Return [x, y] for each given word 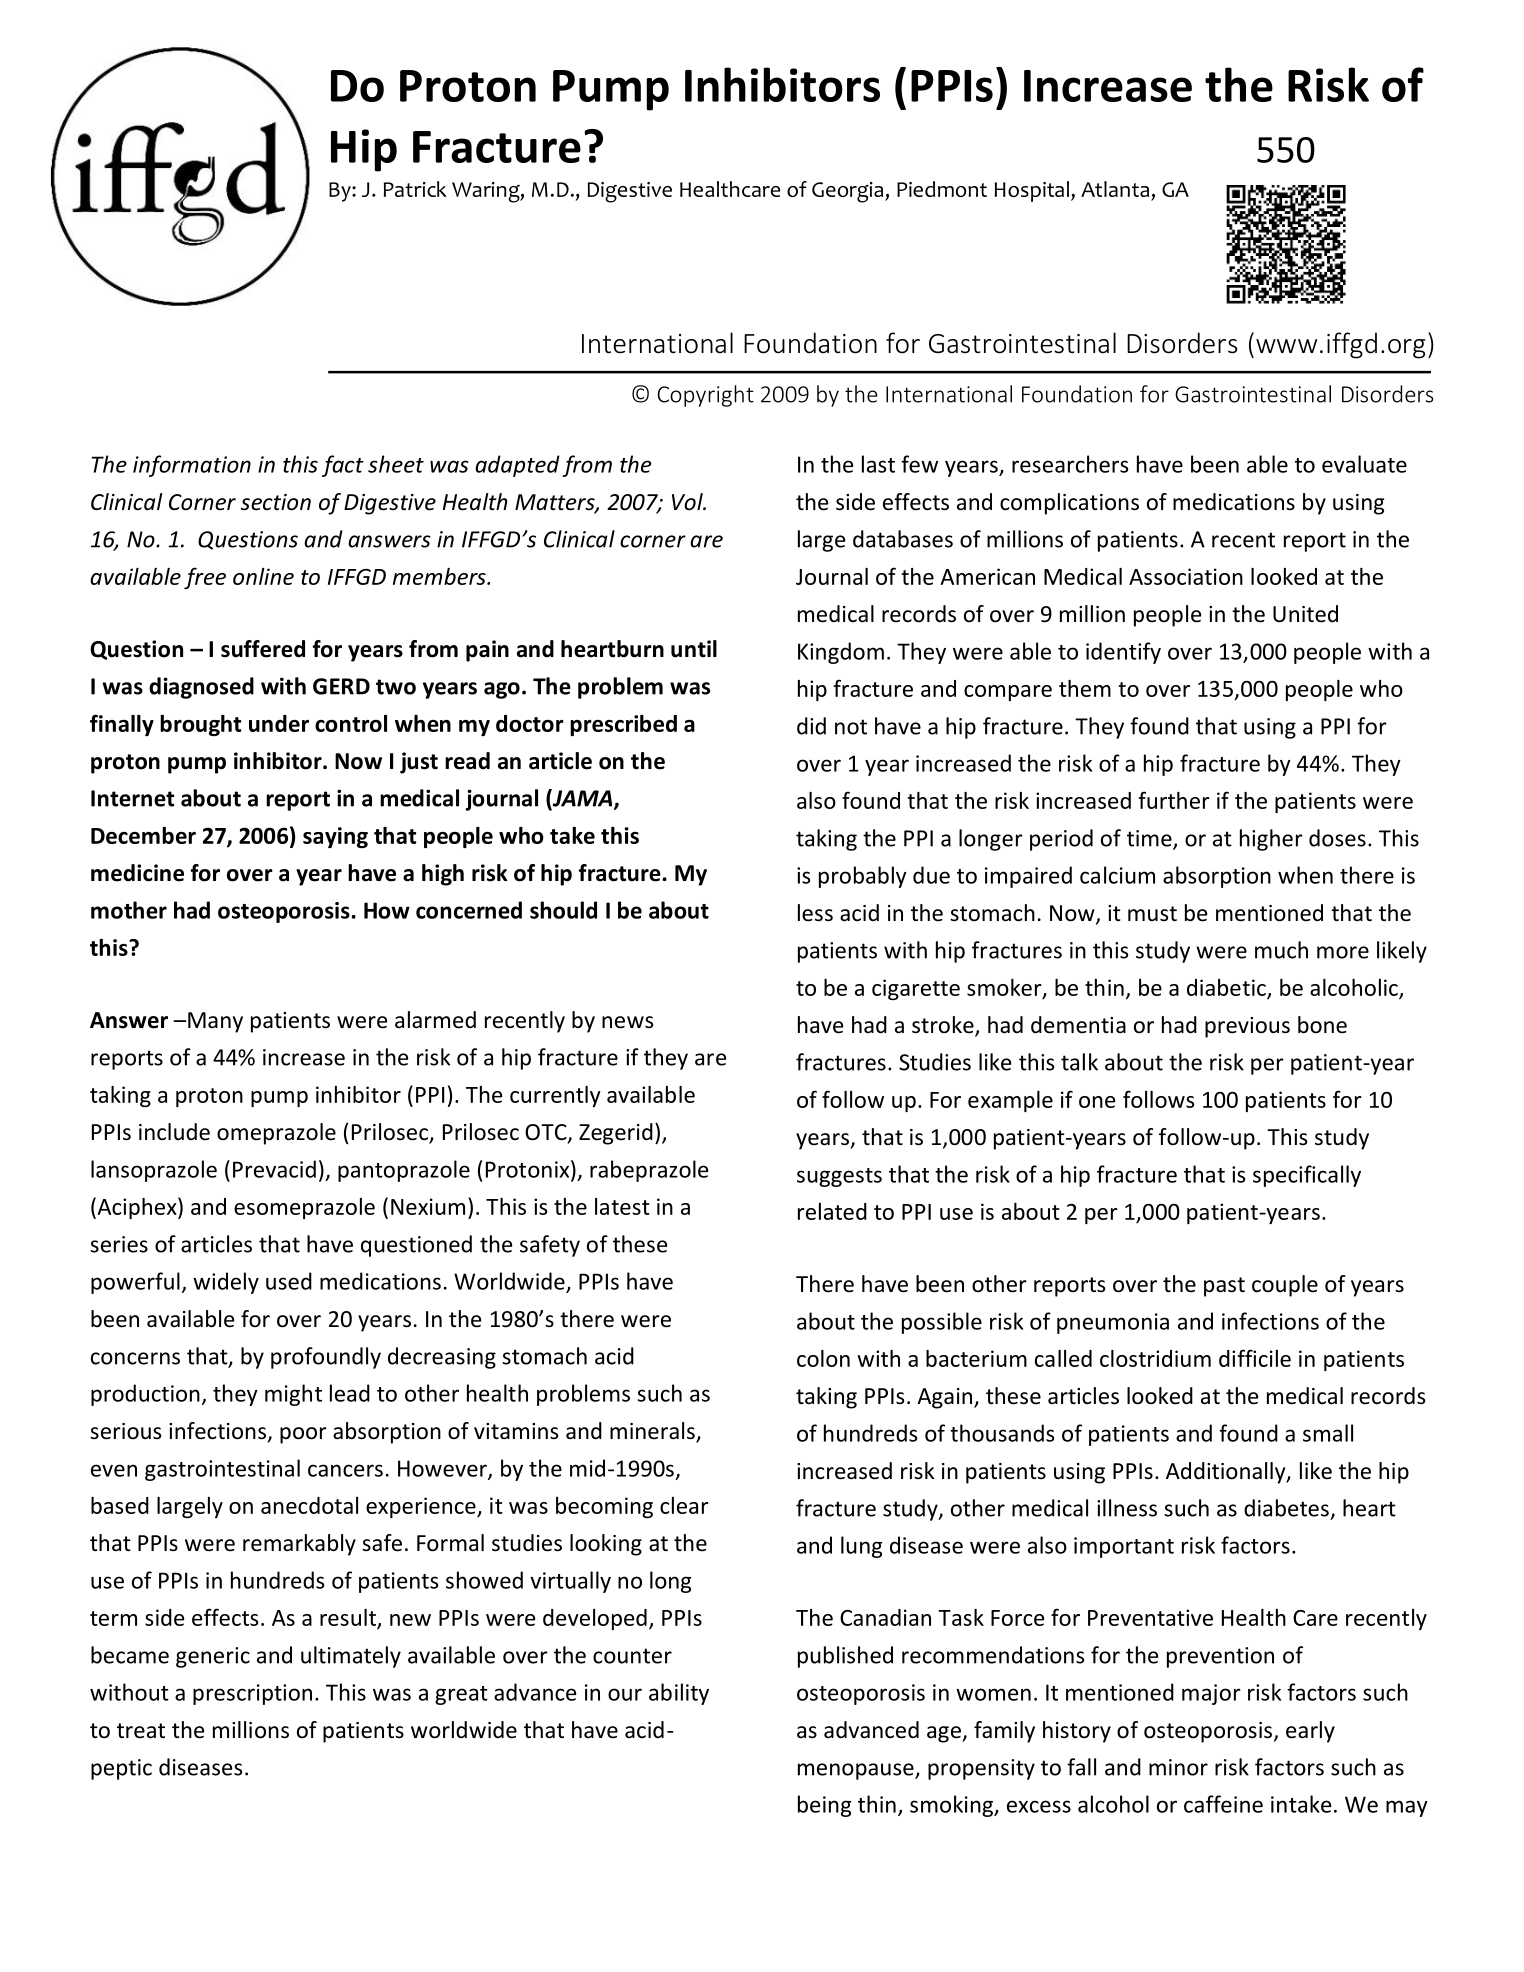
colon [823, 1358]
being [824, 1806]
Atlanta [1115, 189]
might [293, 1395]
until [694, 649]
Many [215, 1022]
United [1305, 614]
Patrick [415, 189]
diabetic [1227, 988]
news [627, 1022]
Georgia [849, 192]
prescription [252, 1694]
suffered [263, 649]
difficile [1255, 1358]
